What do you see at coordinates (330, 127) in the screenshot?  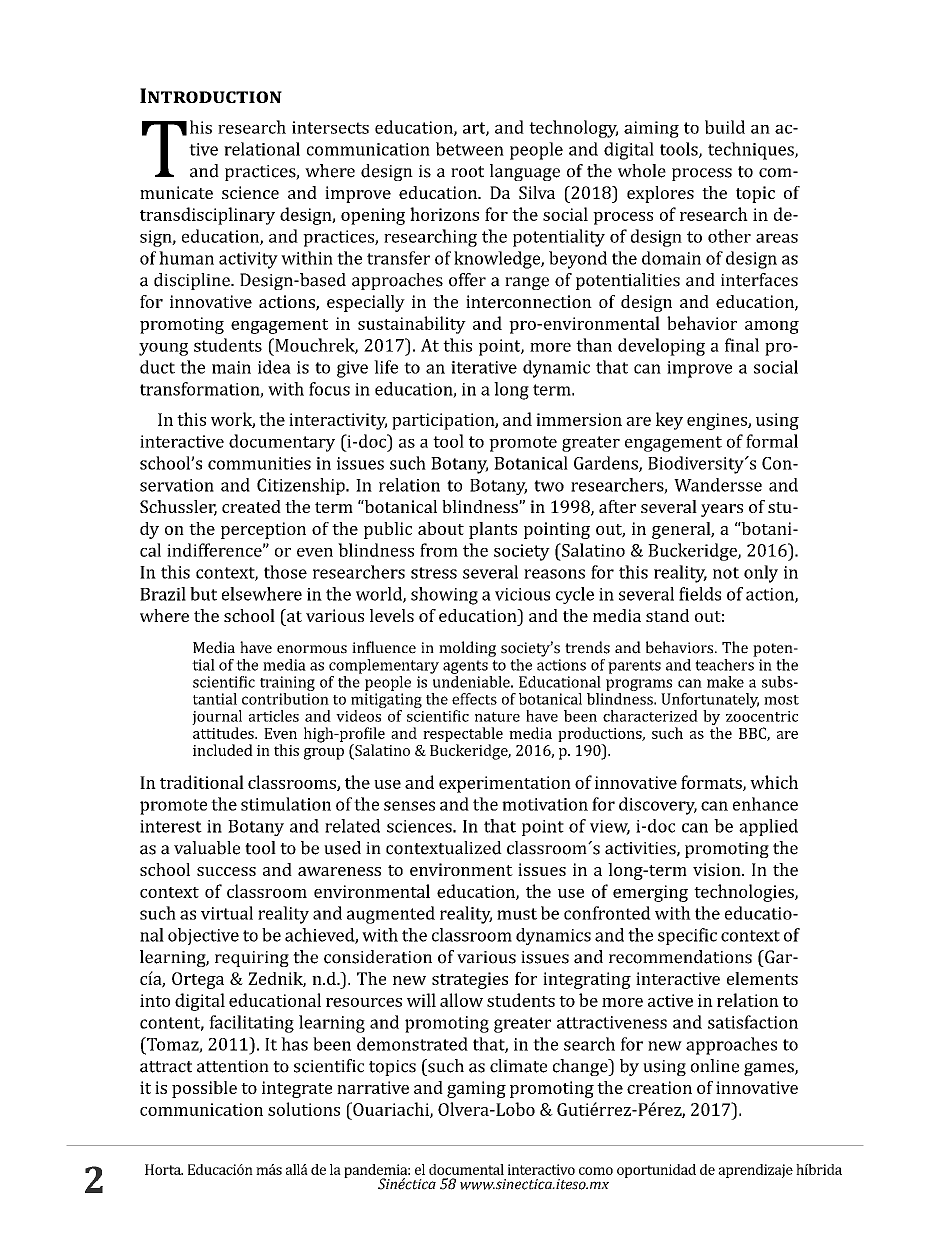 I see `intersects` at bounding box center [330, 127].
